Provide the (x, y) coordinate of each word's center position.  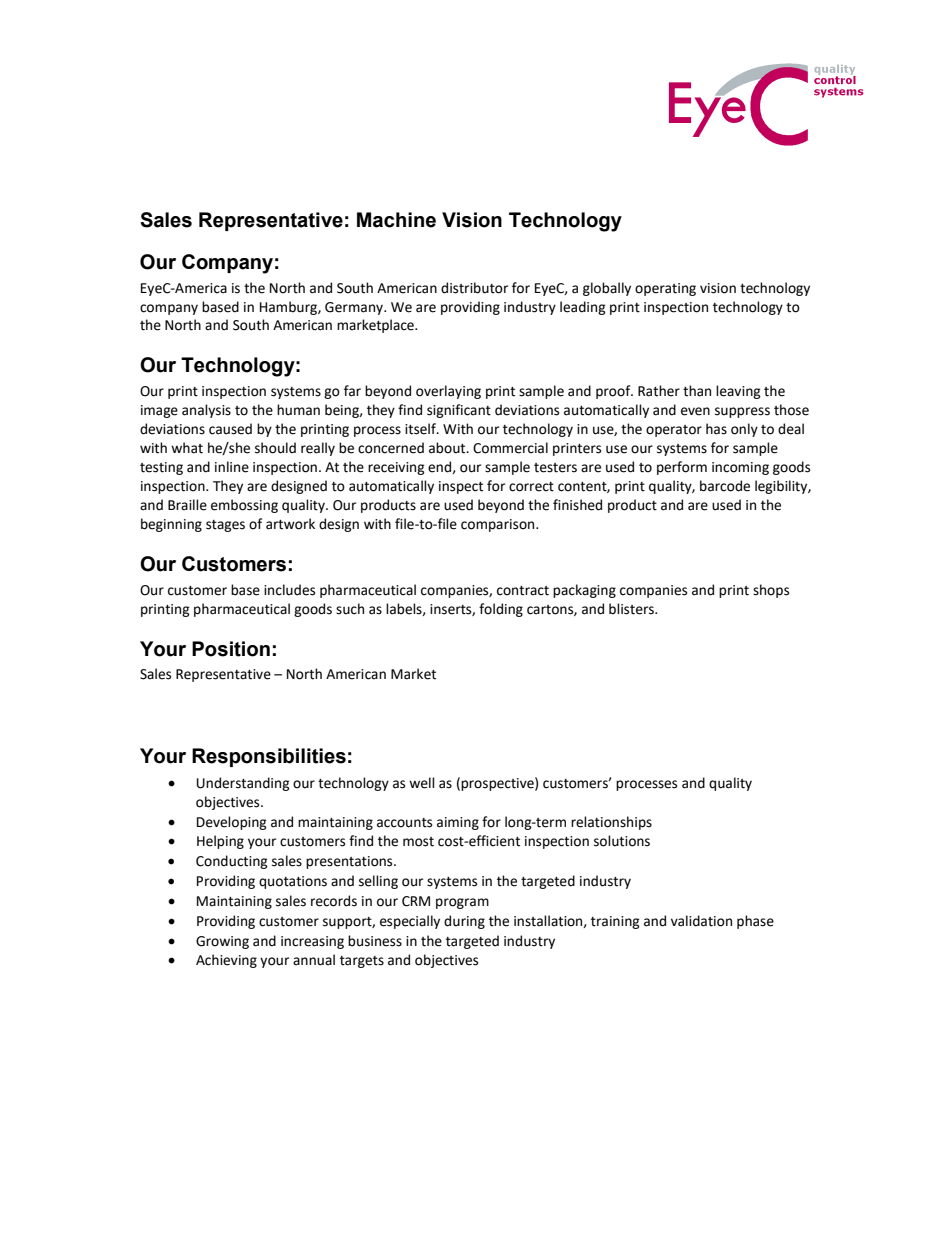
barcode (725, 486)
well (422, 783)
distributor (474, 288)
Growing (222, 942)
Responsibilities (269, 757)
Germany (355, 308)
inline (232, 467)
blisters (632, 609)
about (448, 448)
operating (665, 289)
